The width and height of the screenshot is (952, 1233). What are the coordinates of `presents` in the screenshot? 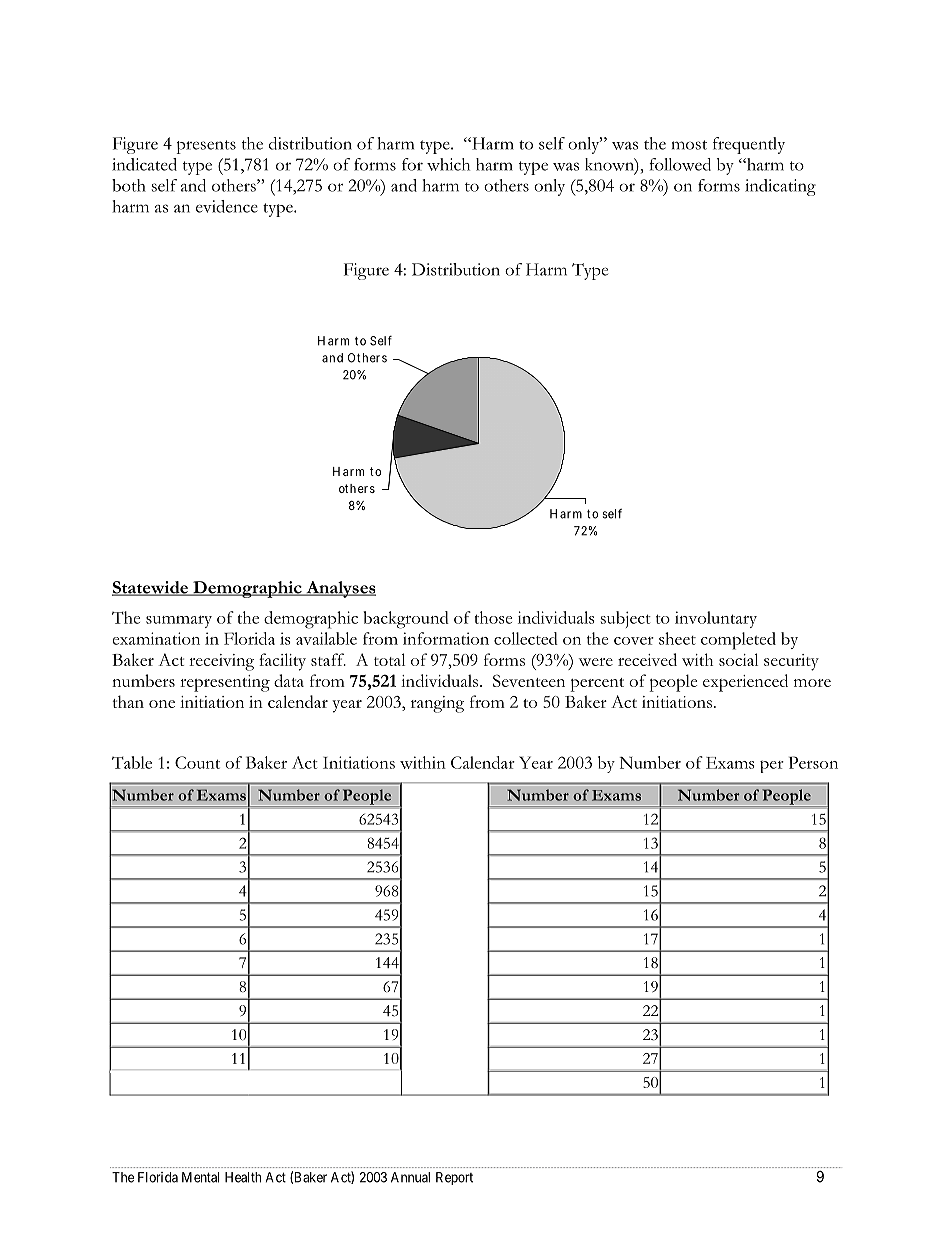 It's located at (206, 147).
